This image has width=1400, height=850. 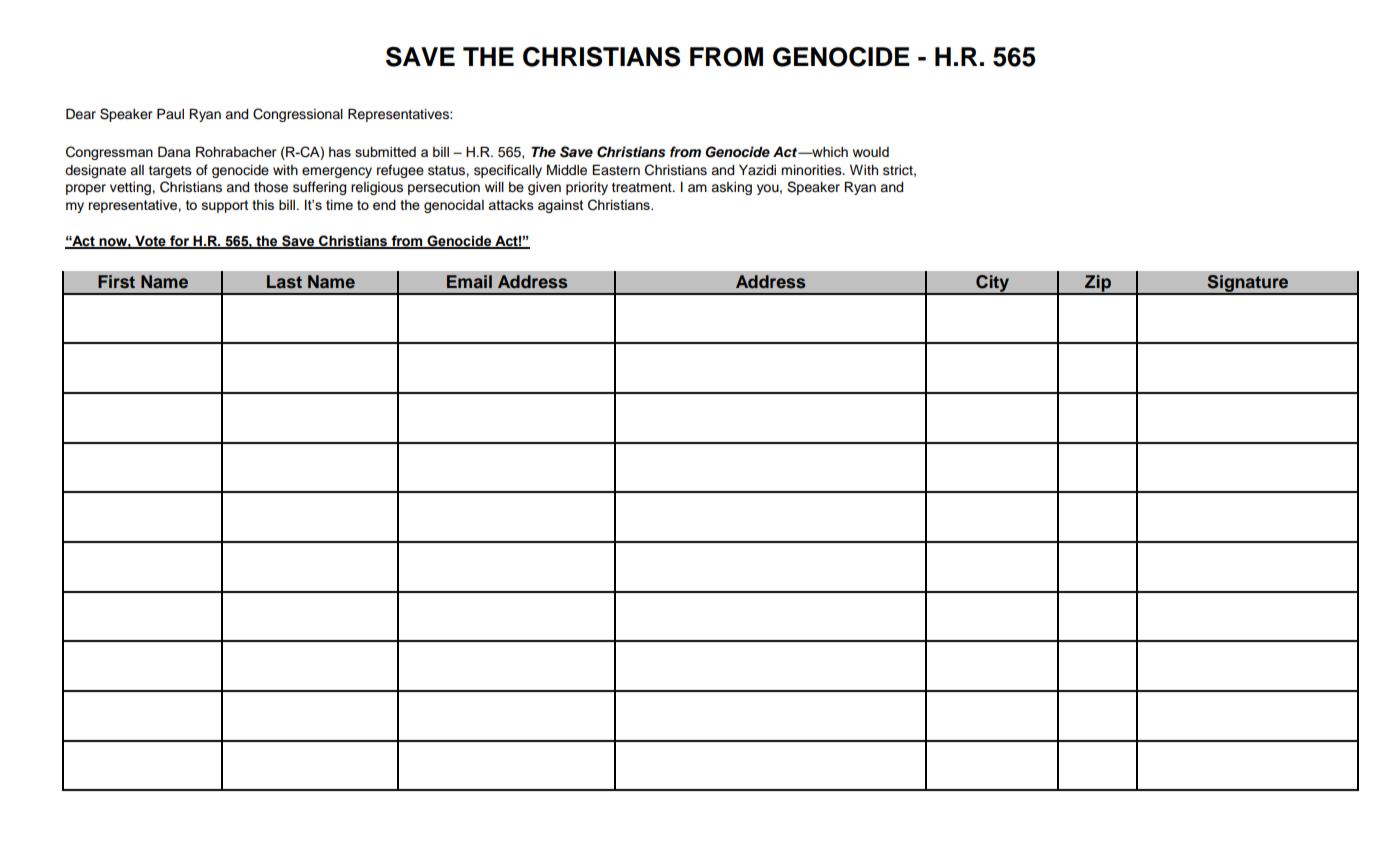 What do you see at coordinates (992, 285) in the image?
I see `City` at bounding box center [992, 285].
